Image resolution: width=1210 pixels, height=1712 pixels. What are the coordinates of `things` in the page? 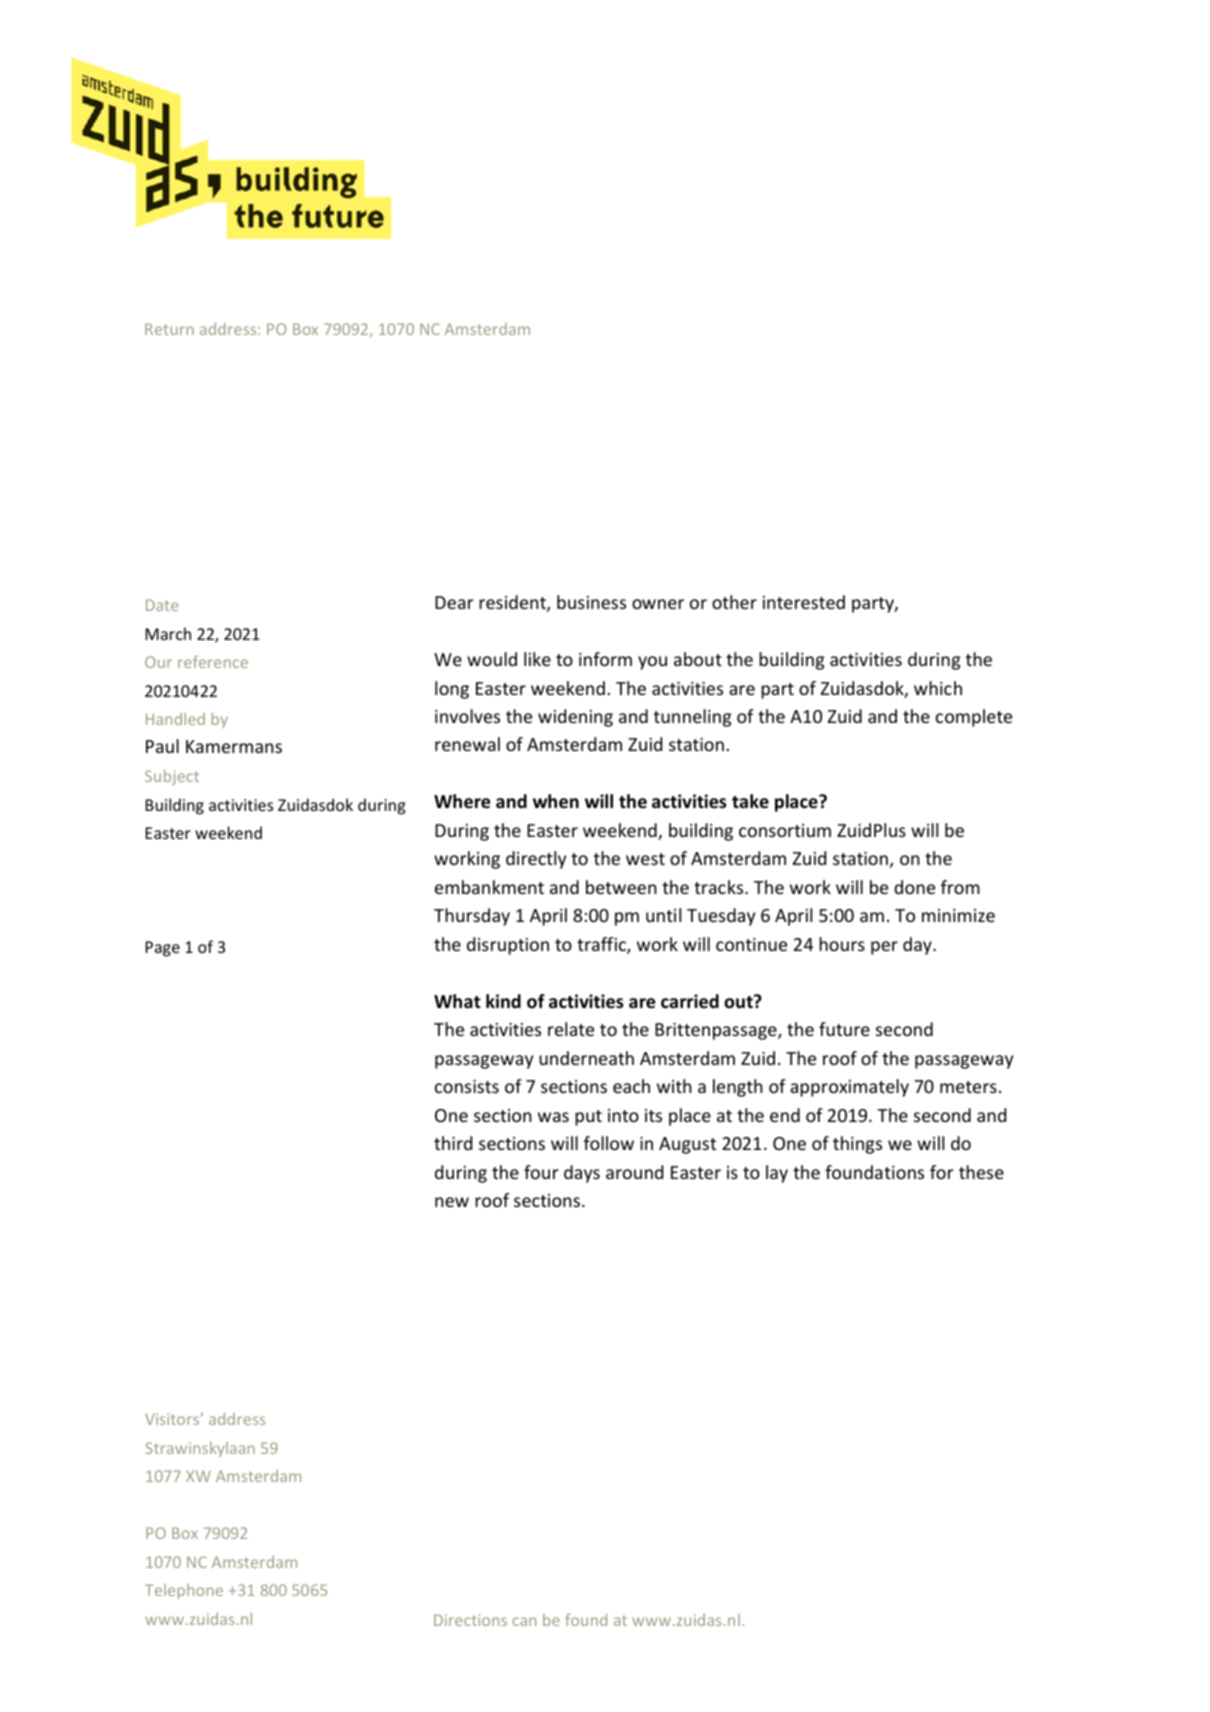 It's located at (857, 1145).
